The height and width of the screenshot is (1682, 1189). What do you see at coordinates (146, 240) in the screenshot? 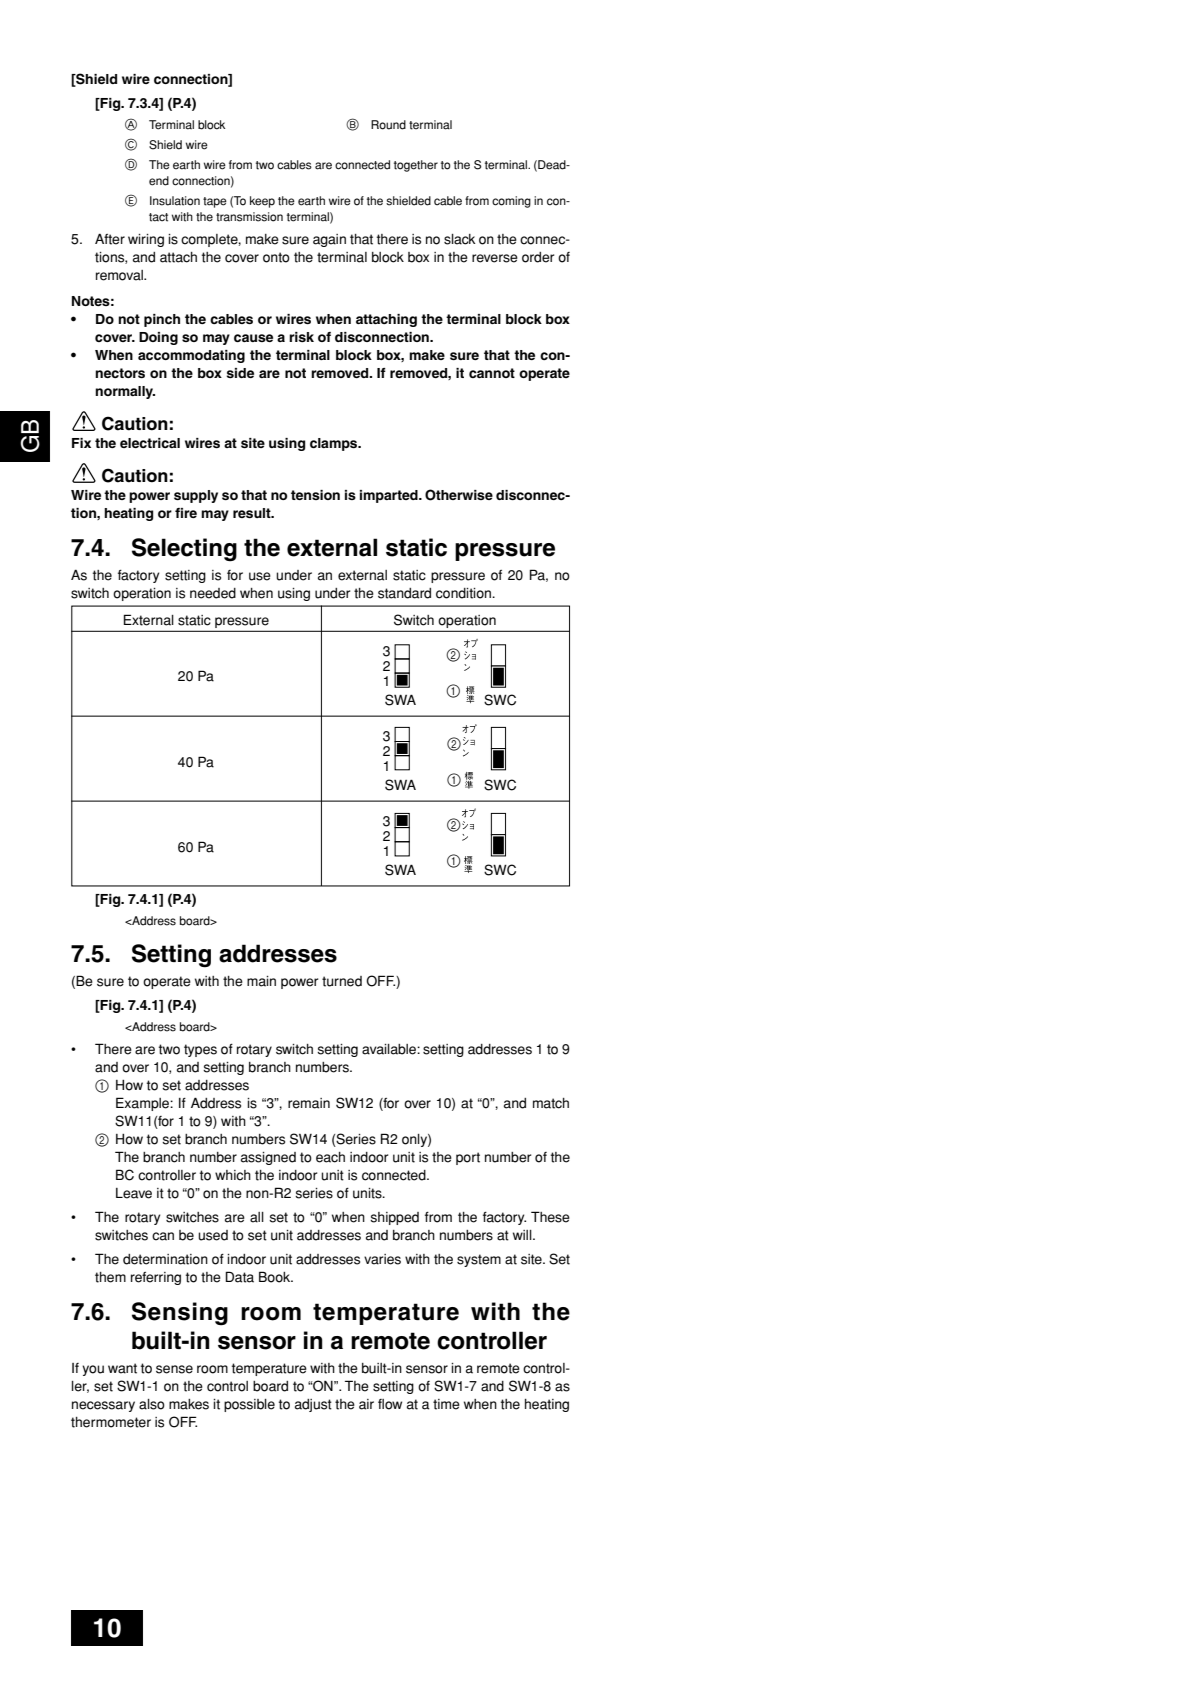
I see `wiring` at bounding box center [146, 240].
